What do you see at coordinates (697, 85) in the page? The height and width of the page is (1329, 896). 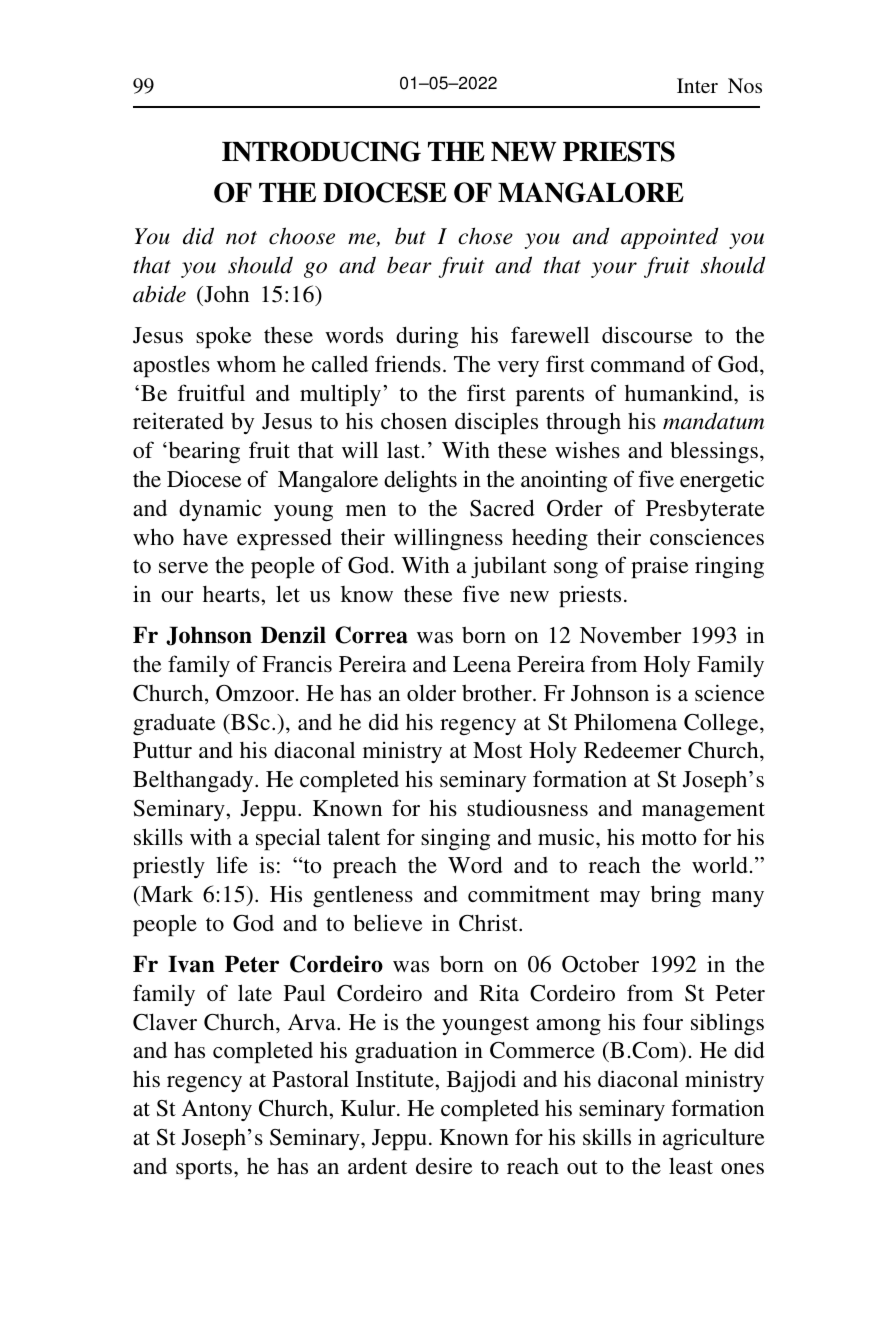 I see `Inter` at bounding box center [697, 85].
